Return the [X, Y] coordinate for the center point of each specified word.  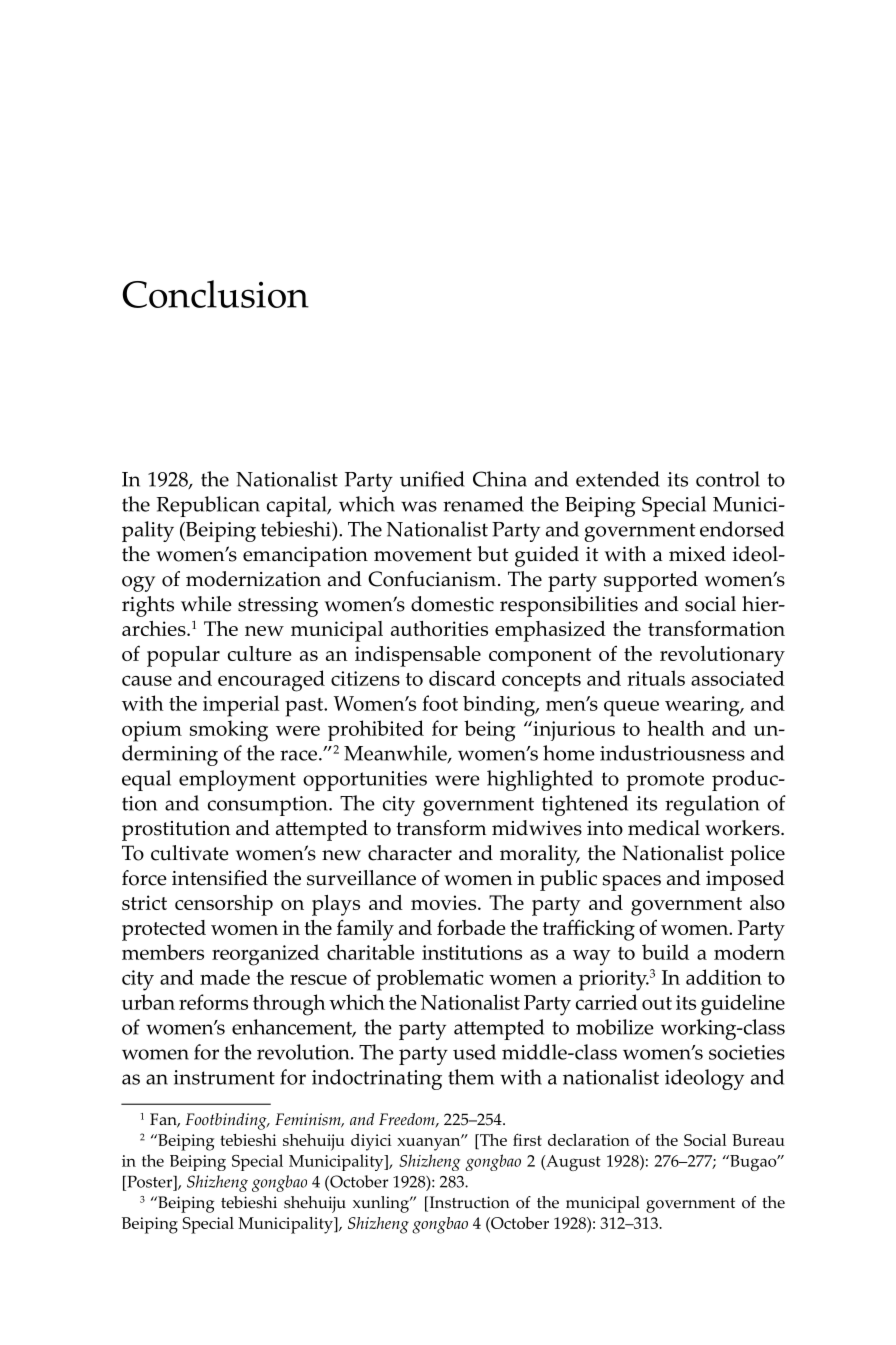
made [225, 977]
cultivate [190, 853]
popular [183, 656]
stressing [278, 607]
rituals [656, 678]
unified [432, 479]
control [728, 479]
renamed [483, 504]
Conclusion [215, 294]
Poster [150, 1181]
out [657, 1003]
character [410, 853]
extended [618, 479]
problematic [430, 980]
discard [462, 678]
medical [664, 828]
